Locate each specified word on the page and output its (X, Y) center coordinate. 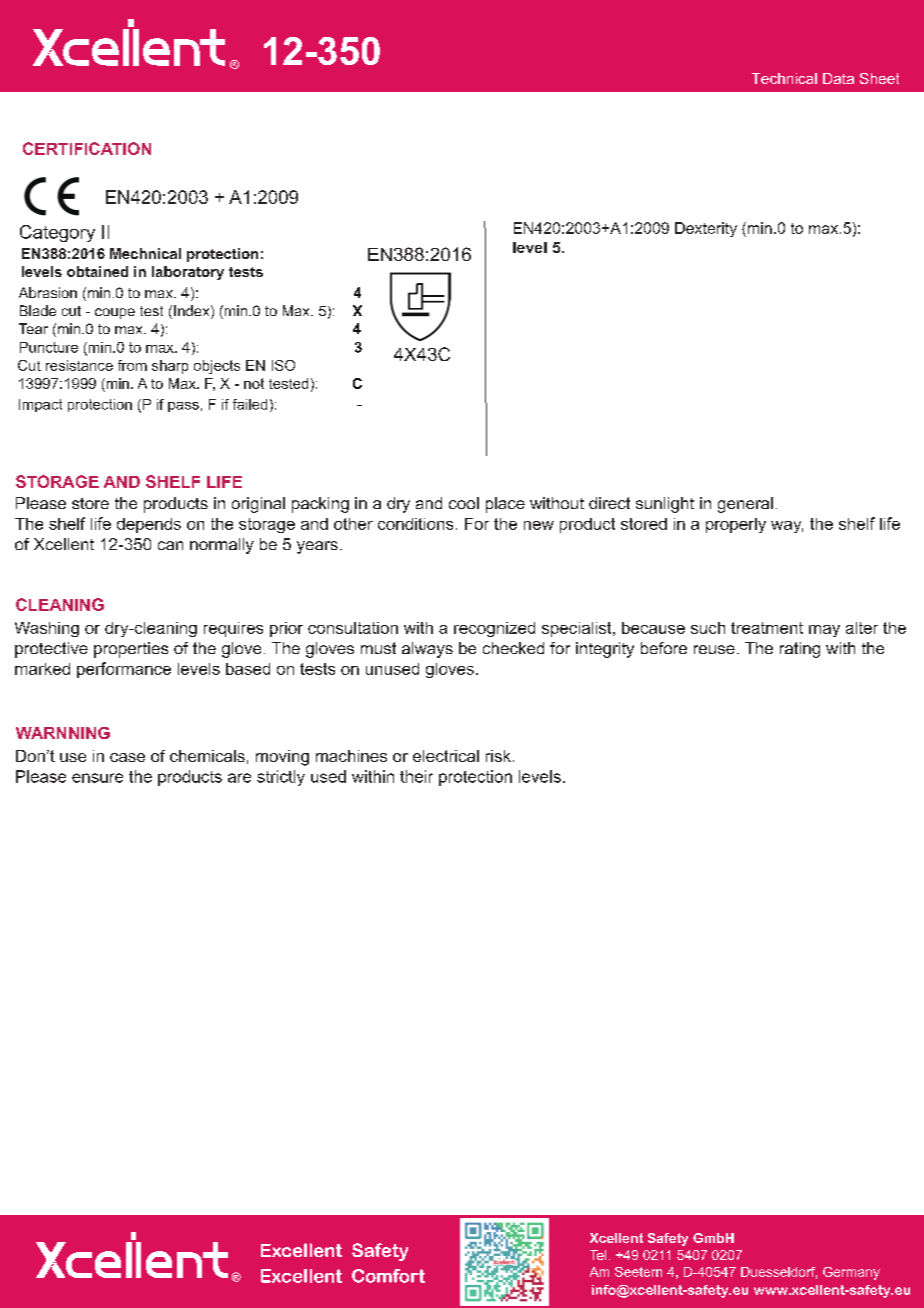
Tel (598, 1255)
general (745, 505)
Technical (784, 78)
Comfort (388, 1276)
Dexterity (706, 229)
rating (800, 650)
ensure (97, 778)
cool (464, 503)
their (416, 776)
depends (149, 525)
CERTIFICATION (87, 148)
